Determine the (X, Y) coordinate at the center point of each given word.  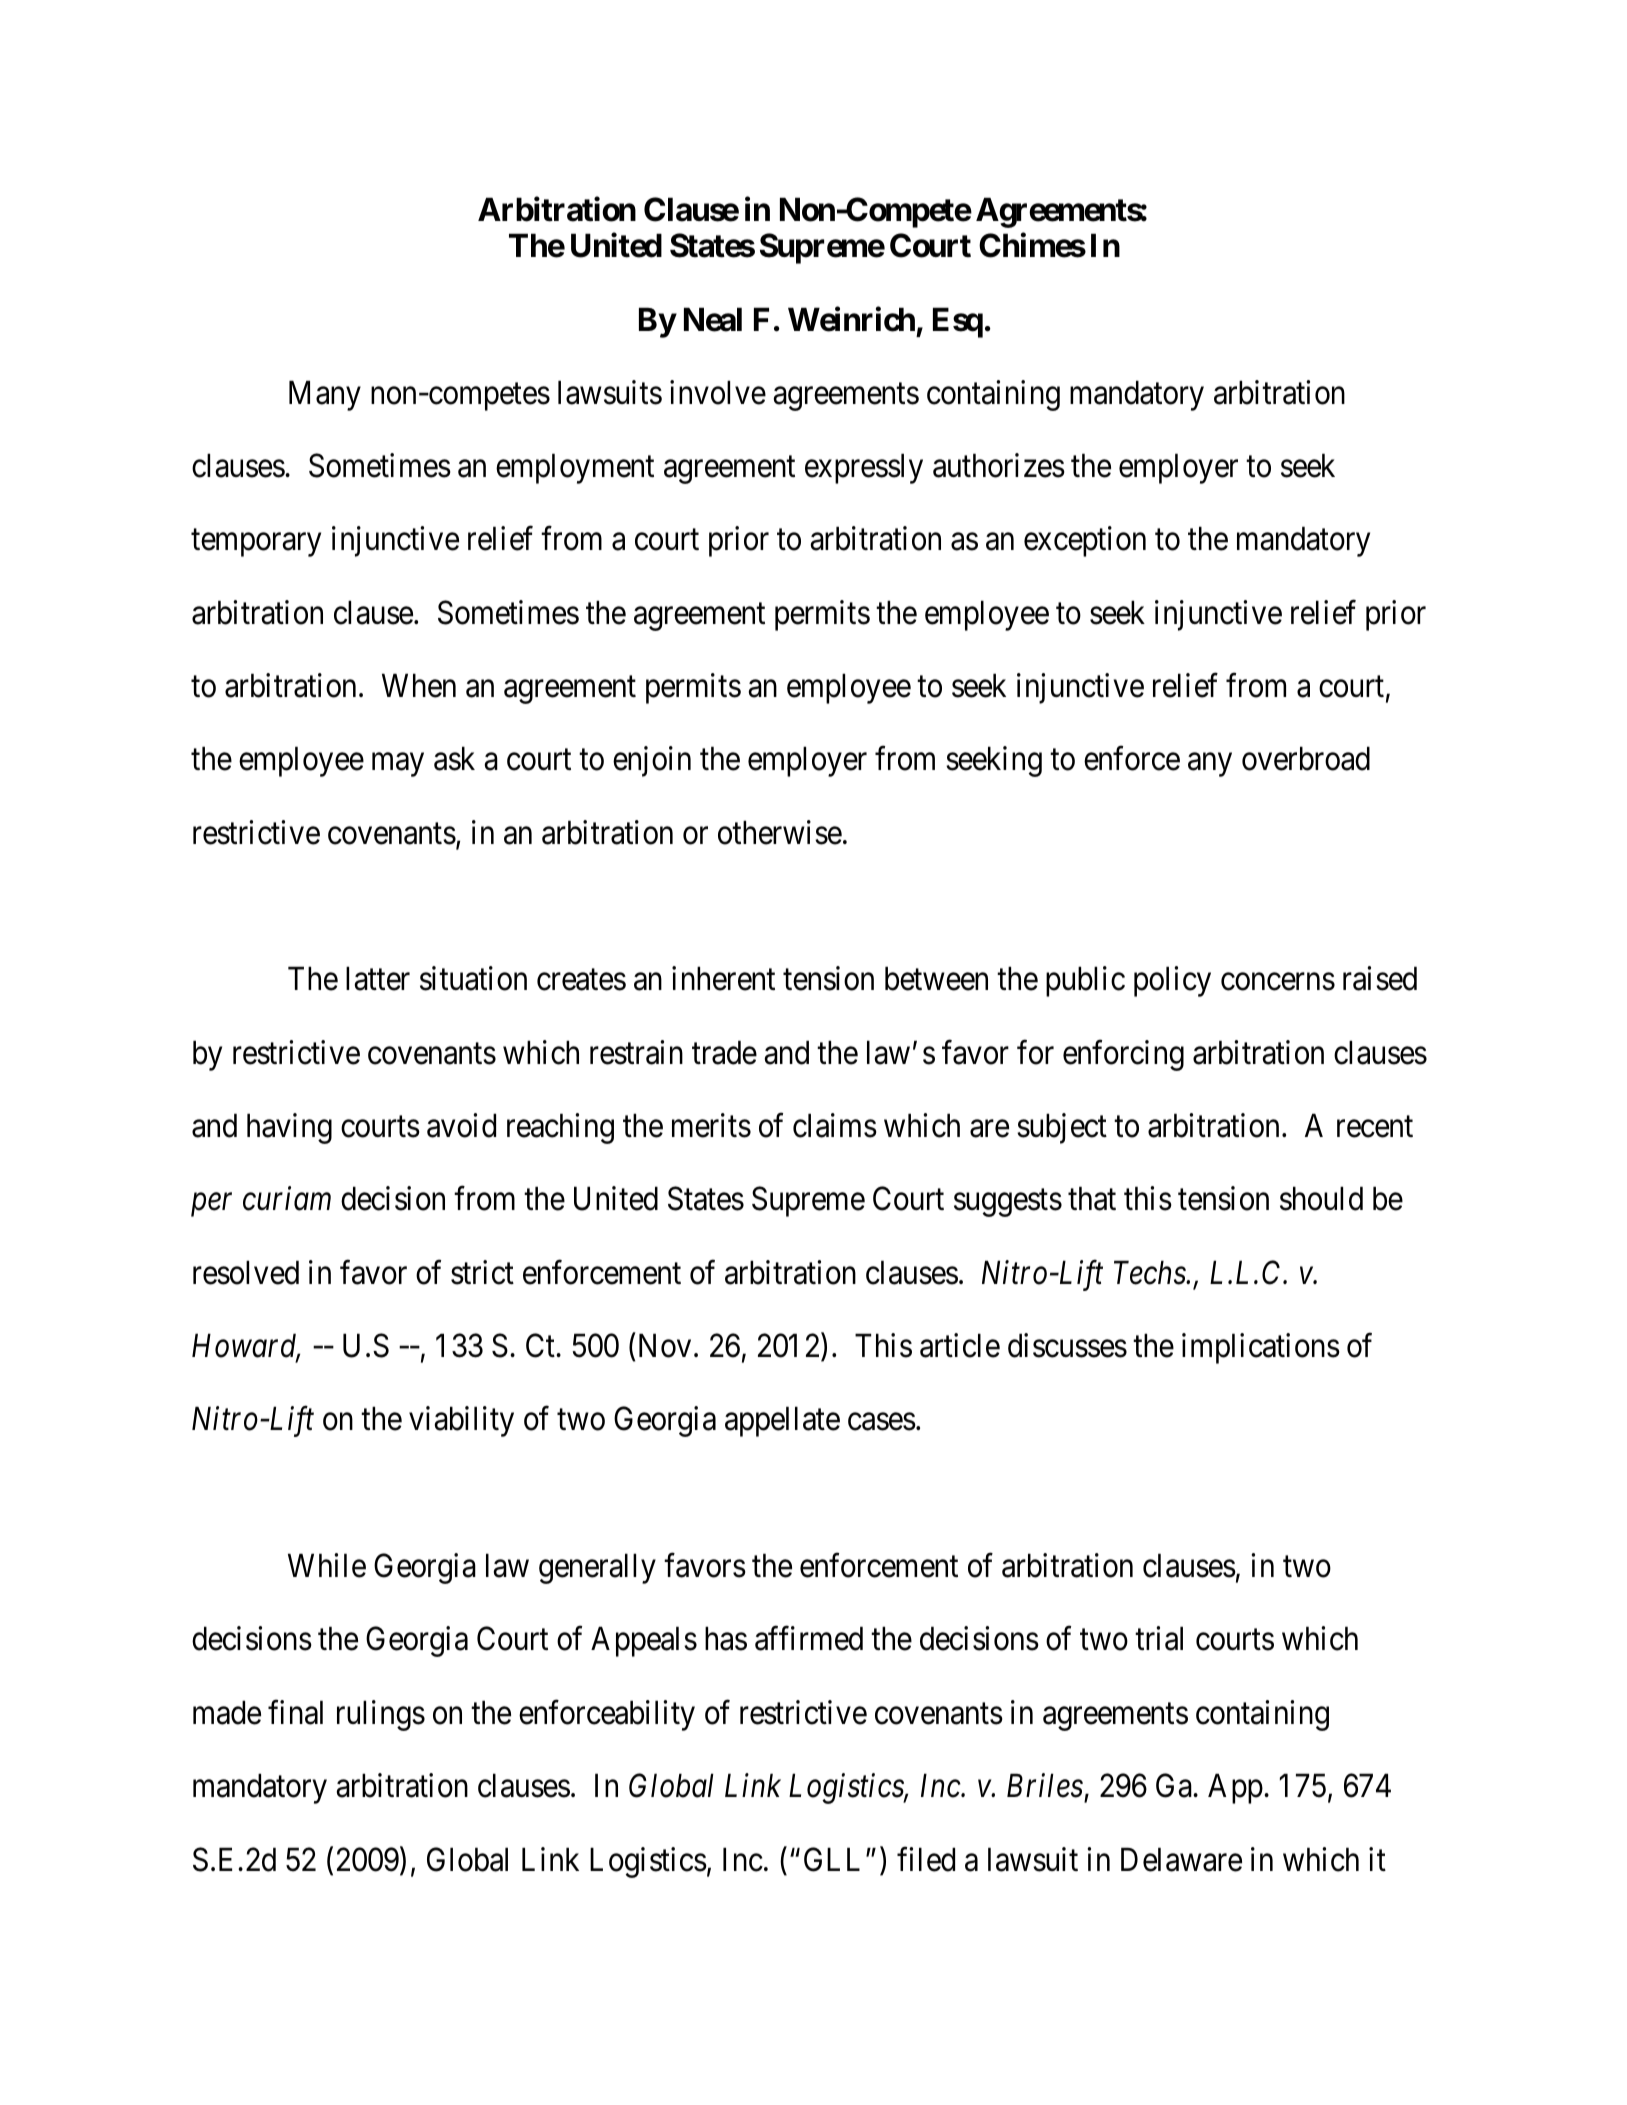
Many (325, 396)
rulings (381, 1715)
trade (724, 1052)
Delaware (1181, 1859)
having (289, 1128)
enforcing (1123, 1055)
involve (718, 392)
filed (926, 1859)
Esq (958, 322)
